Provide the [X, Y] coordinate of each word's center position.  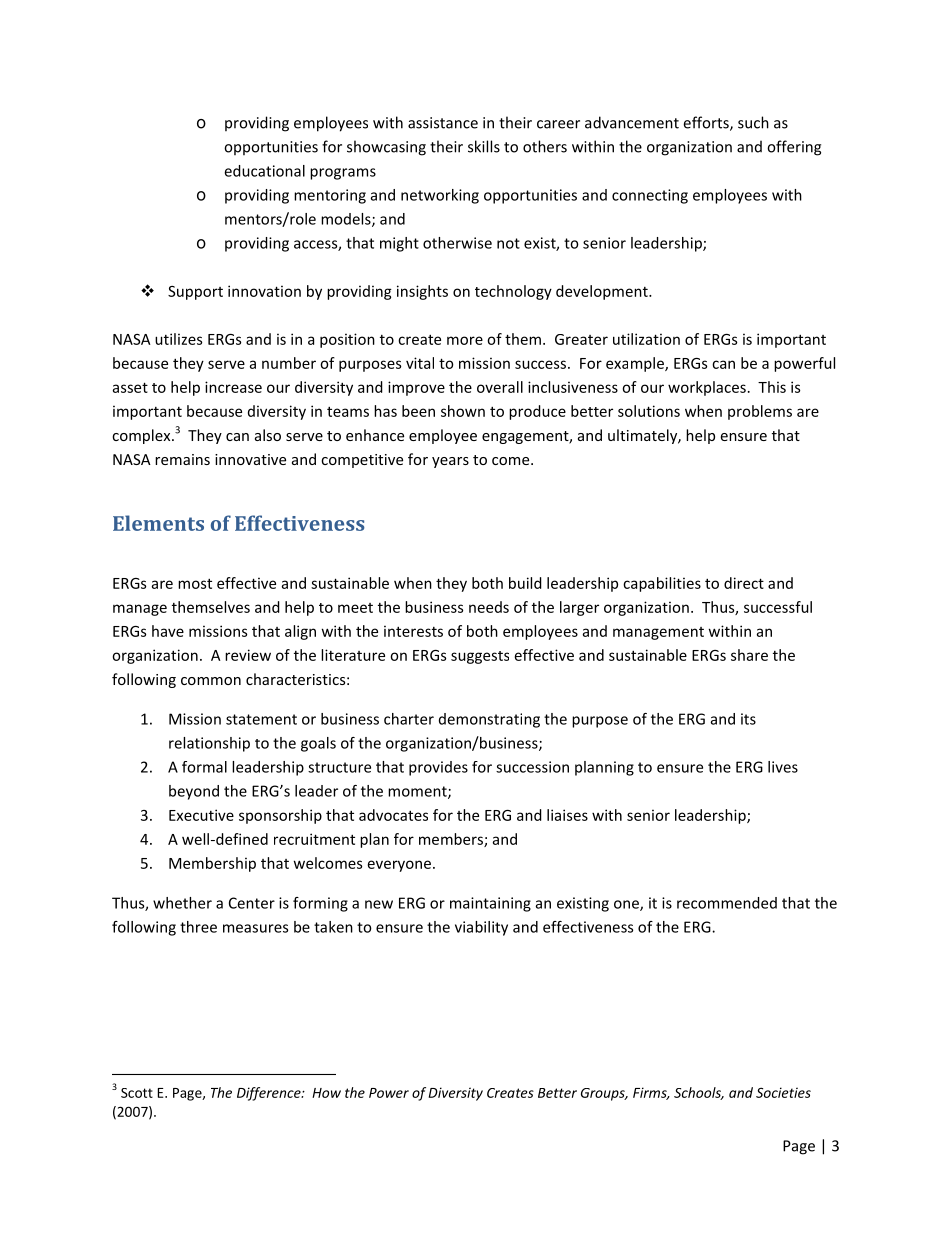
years [450, 462]
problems [760, 412]
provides [438, 768]
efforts [707, 123]
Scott [137, 1093]
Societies [783, 1092]
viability [481, 928]
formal [204, 767]
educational [264, 171]
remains [182, 459]
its [748, 719]
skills [484, 146]
